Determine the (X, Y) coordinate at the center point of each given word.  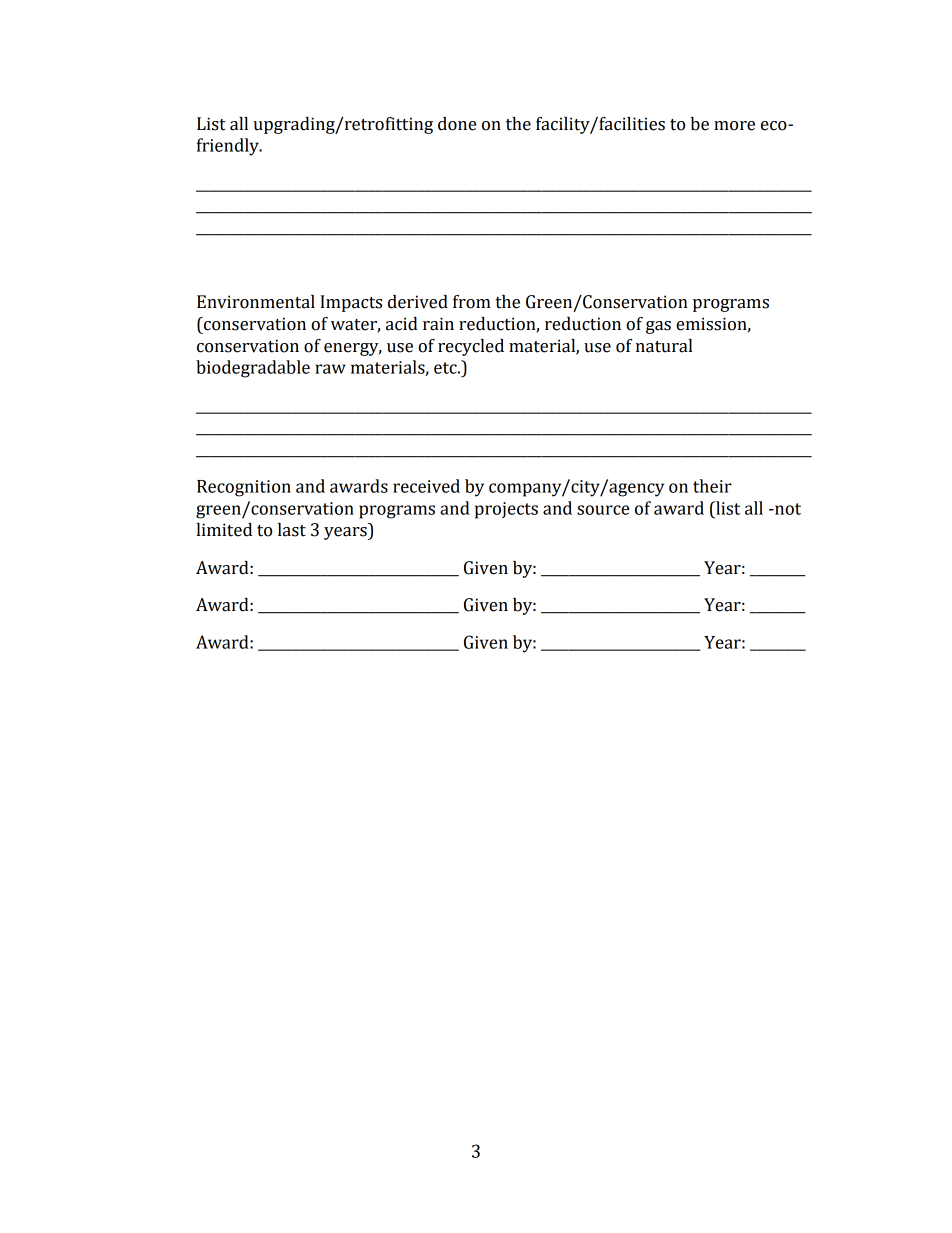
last (292, 530)
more (734, 126)
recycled (471, 347)
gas (658, 327)
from (472, 302)
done (457, 124)
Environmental (256, 302)
